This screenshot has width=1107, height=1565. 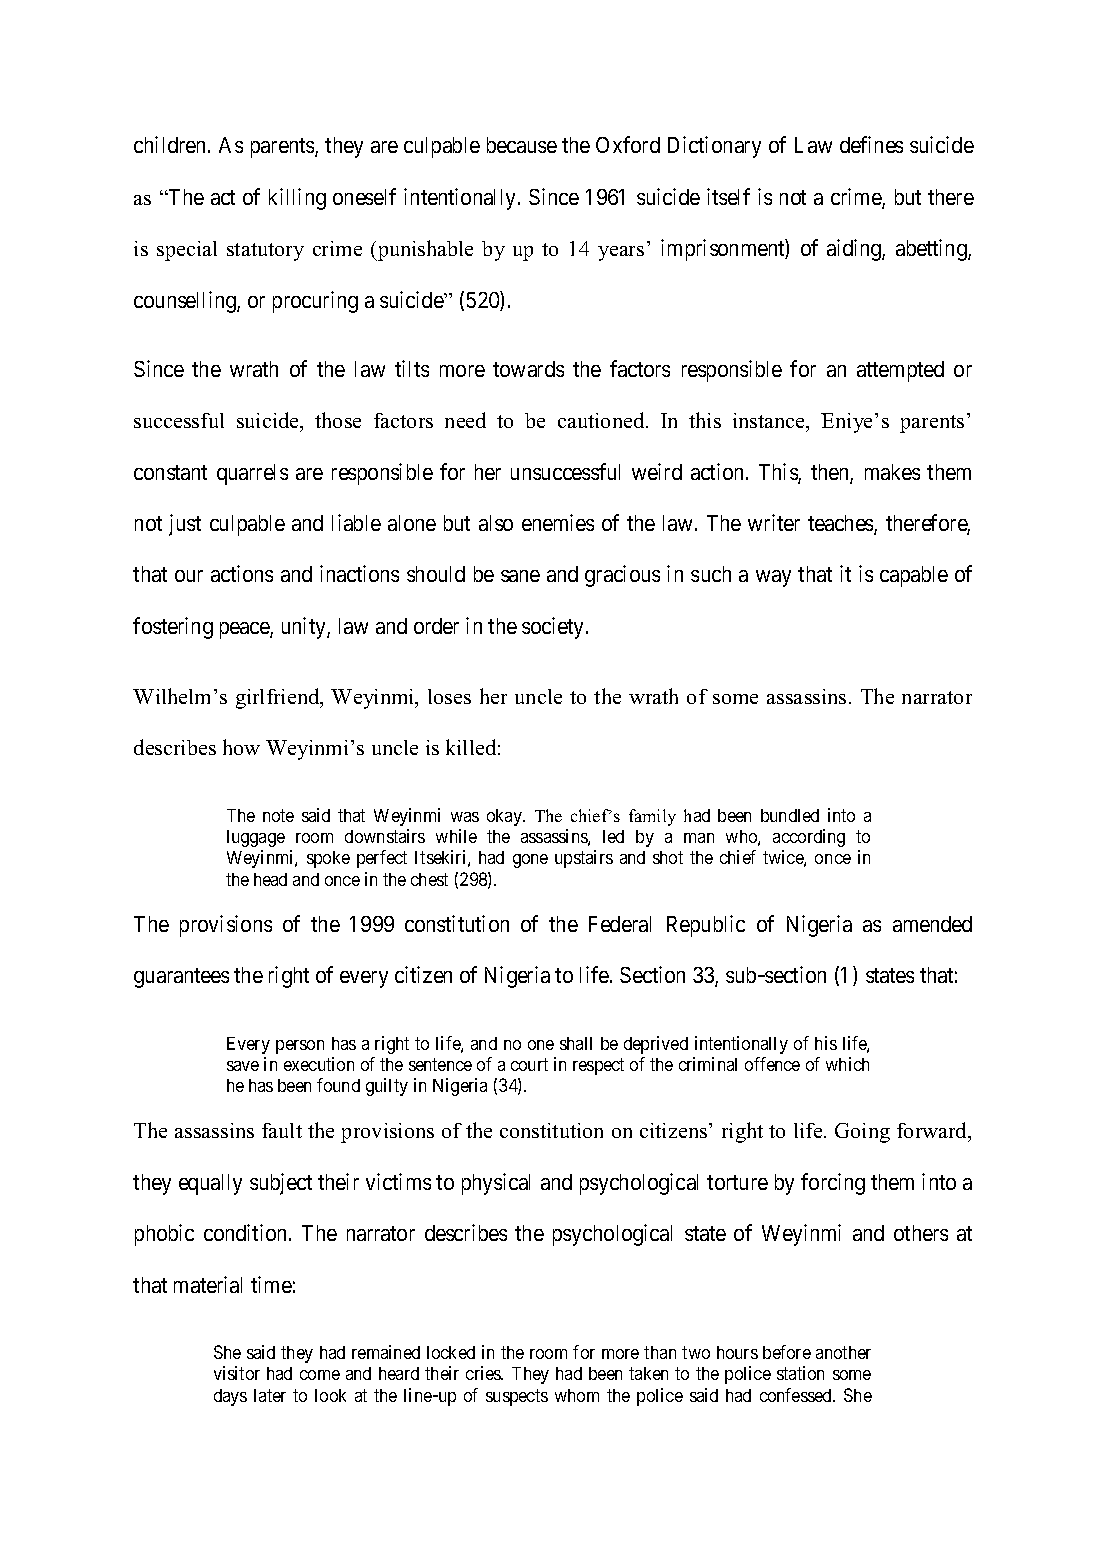 I want to click on killing, so click(x=297, y=199).
